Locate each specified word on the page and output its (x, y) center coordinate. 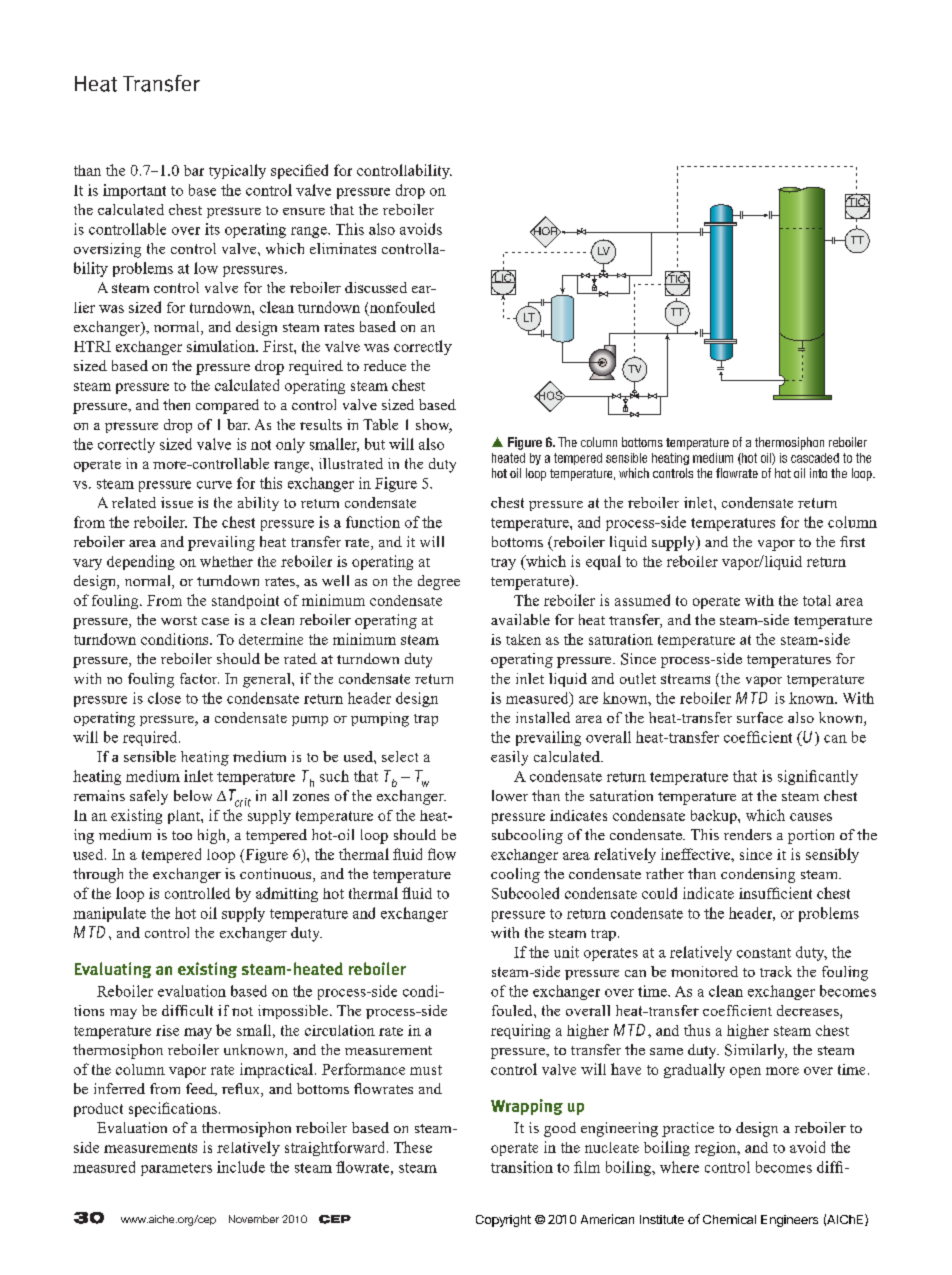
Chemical (729, 1219)
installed (543, 717)
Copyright (503, 1221)
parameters (176, 1169)
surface (760, 717)
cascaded (815, 458)
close (164, 698)
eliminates (343, 248)
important (134, 191)
